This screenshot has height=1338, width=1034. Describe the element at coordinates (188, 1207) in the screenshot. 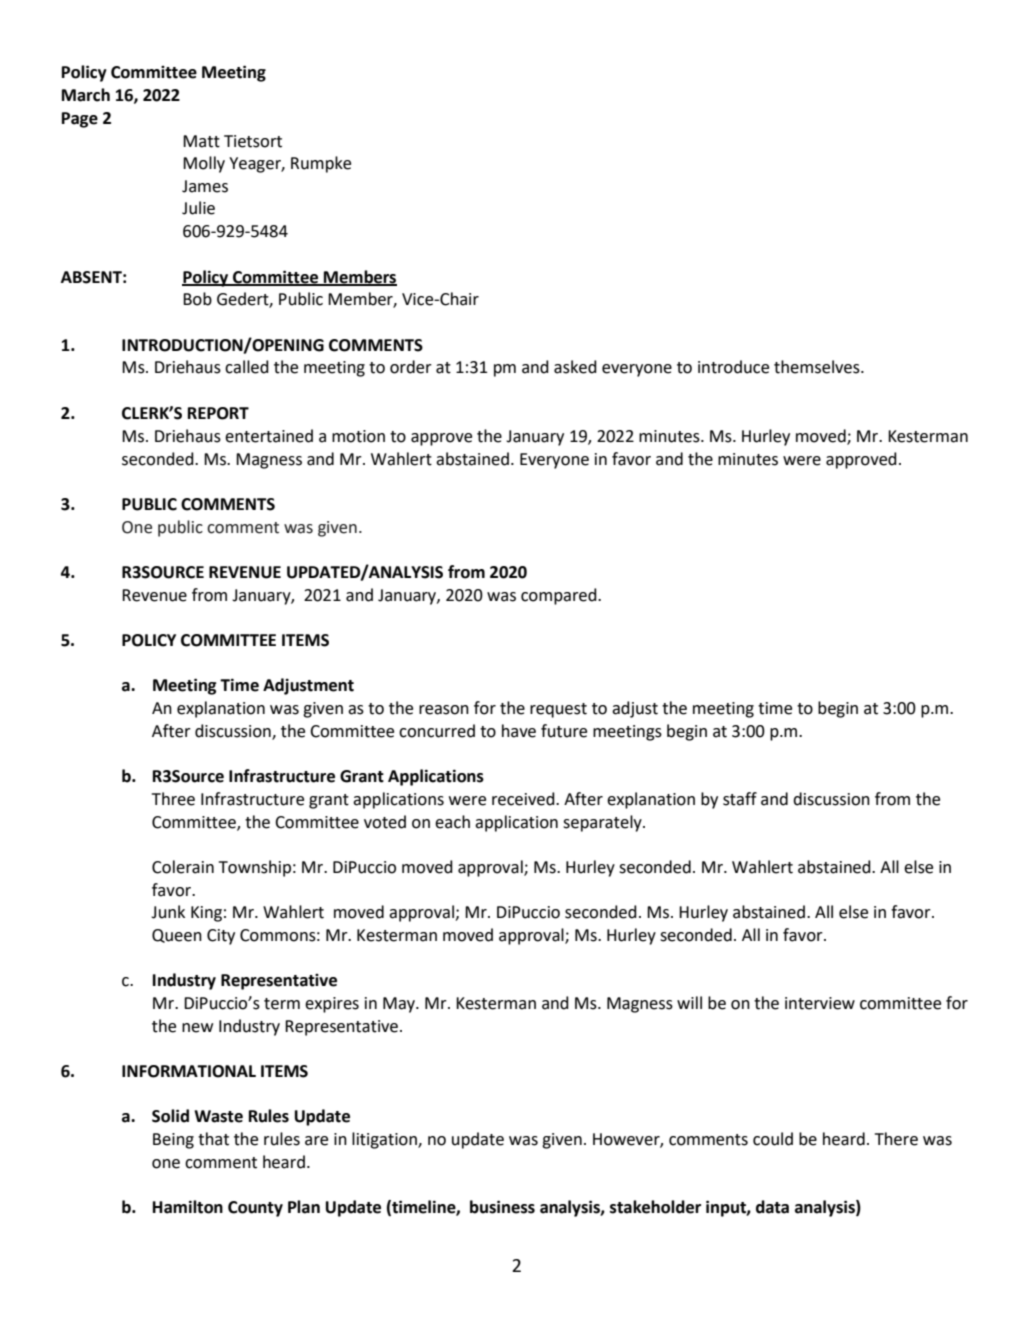

I see `Hamilton` at that location.
